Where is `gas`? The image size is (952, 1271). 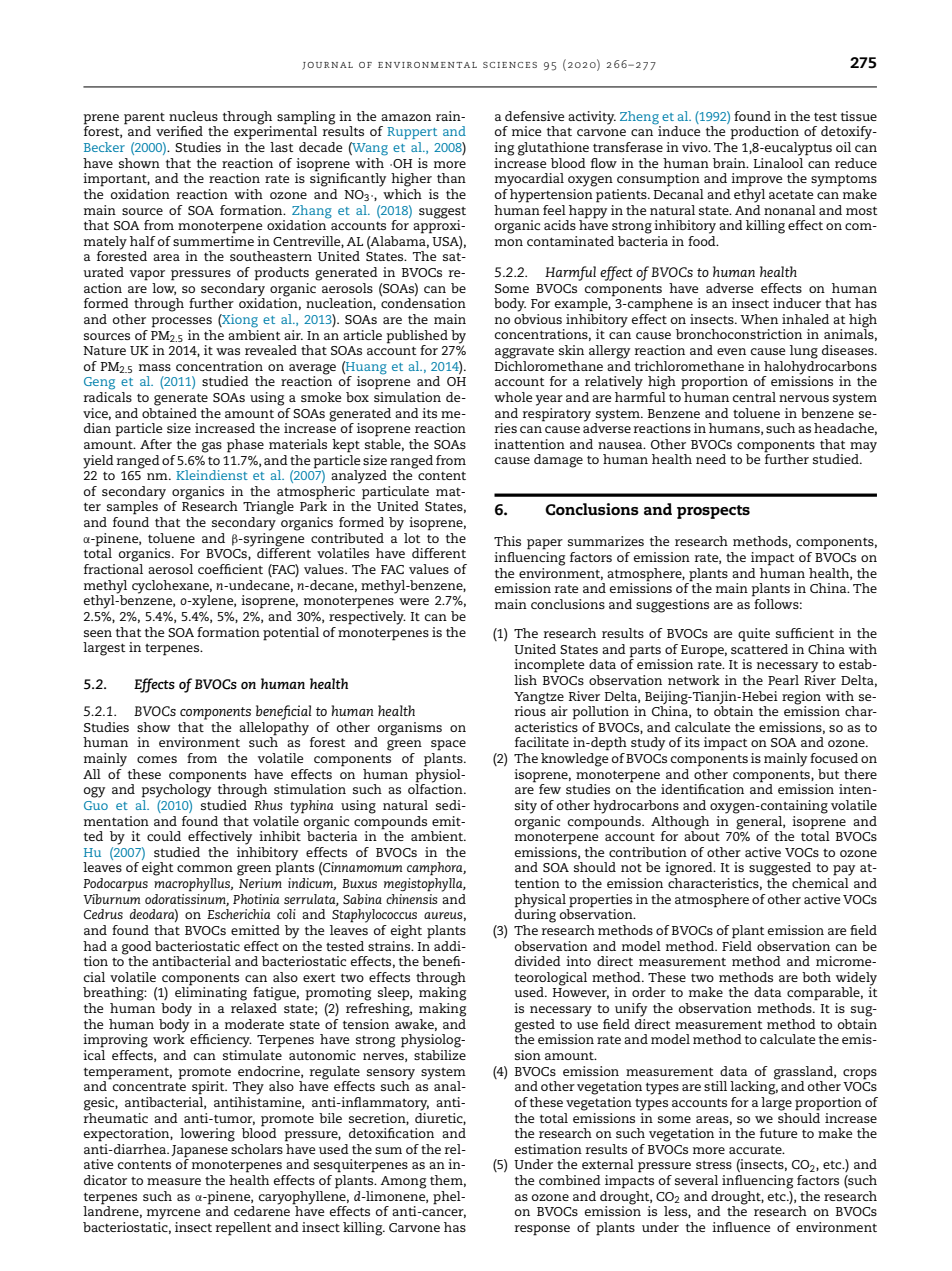
gas is located at coordinates (212, 447).
